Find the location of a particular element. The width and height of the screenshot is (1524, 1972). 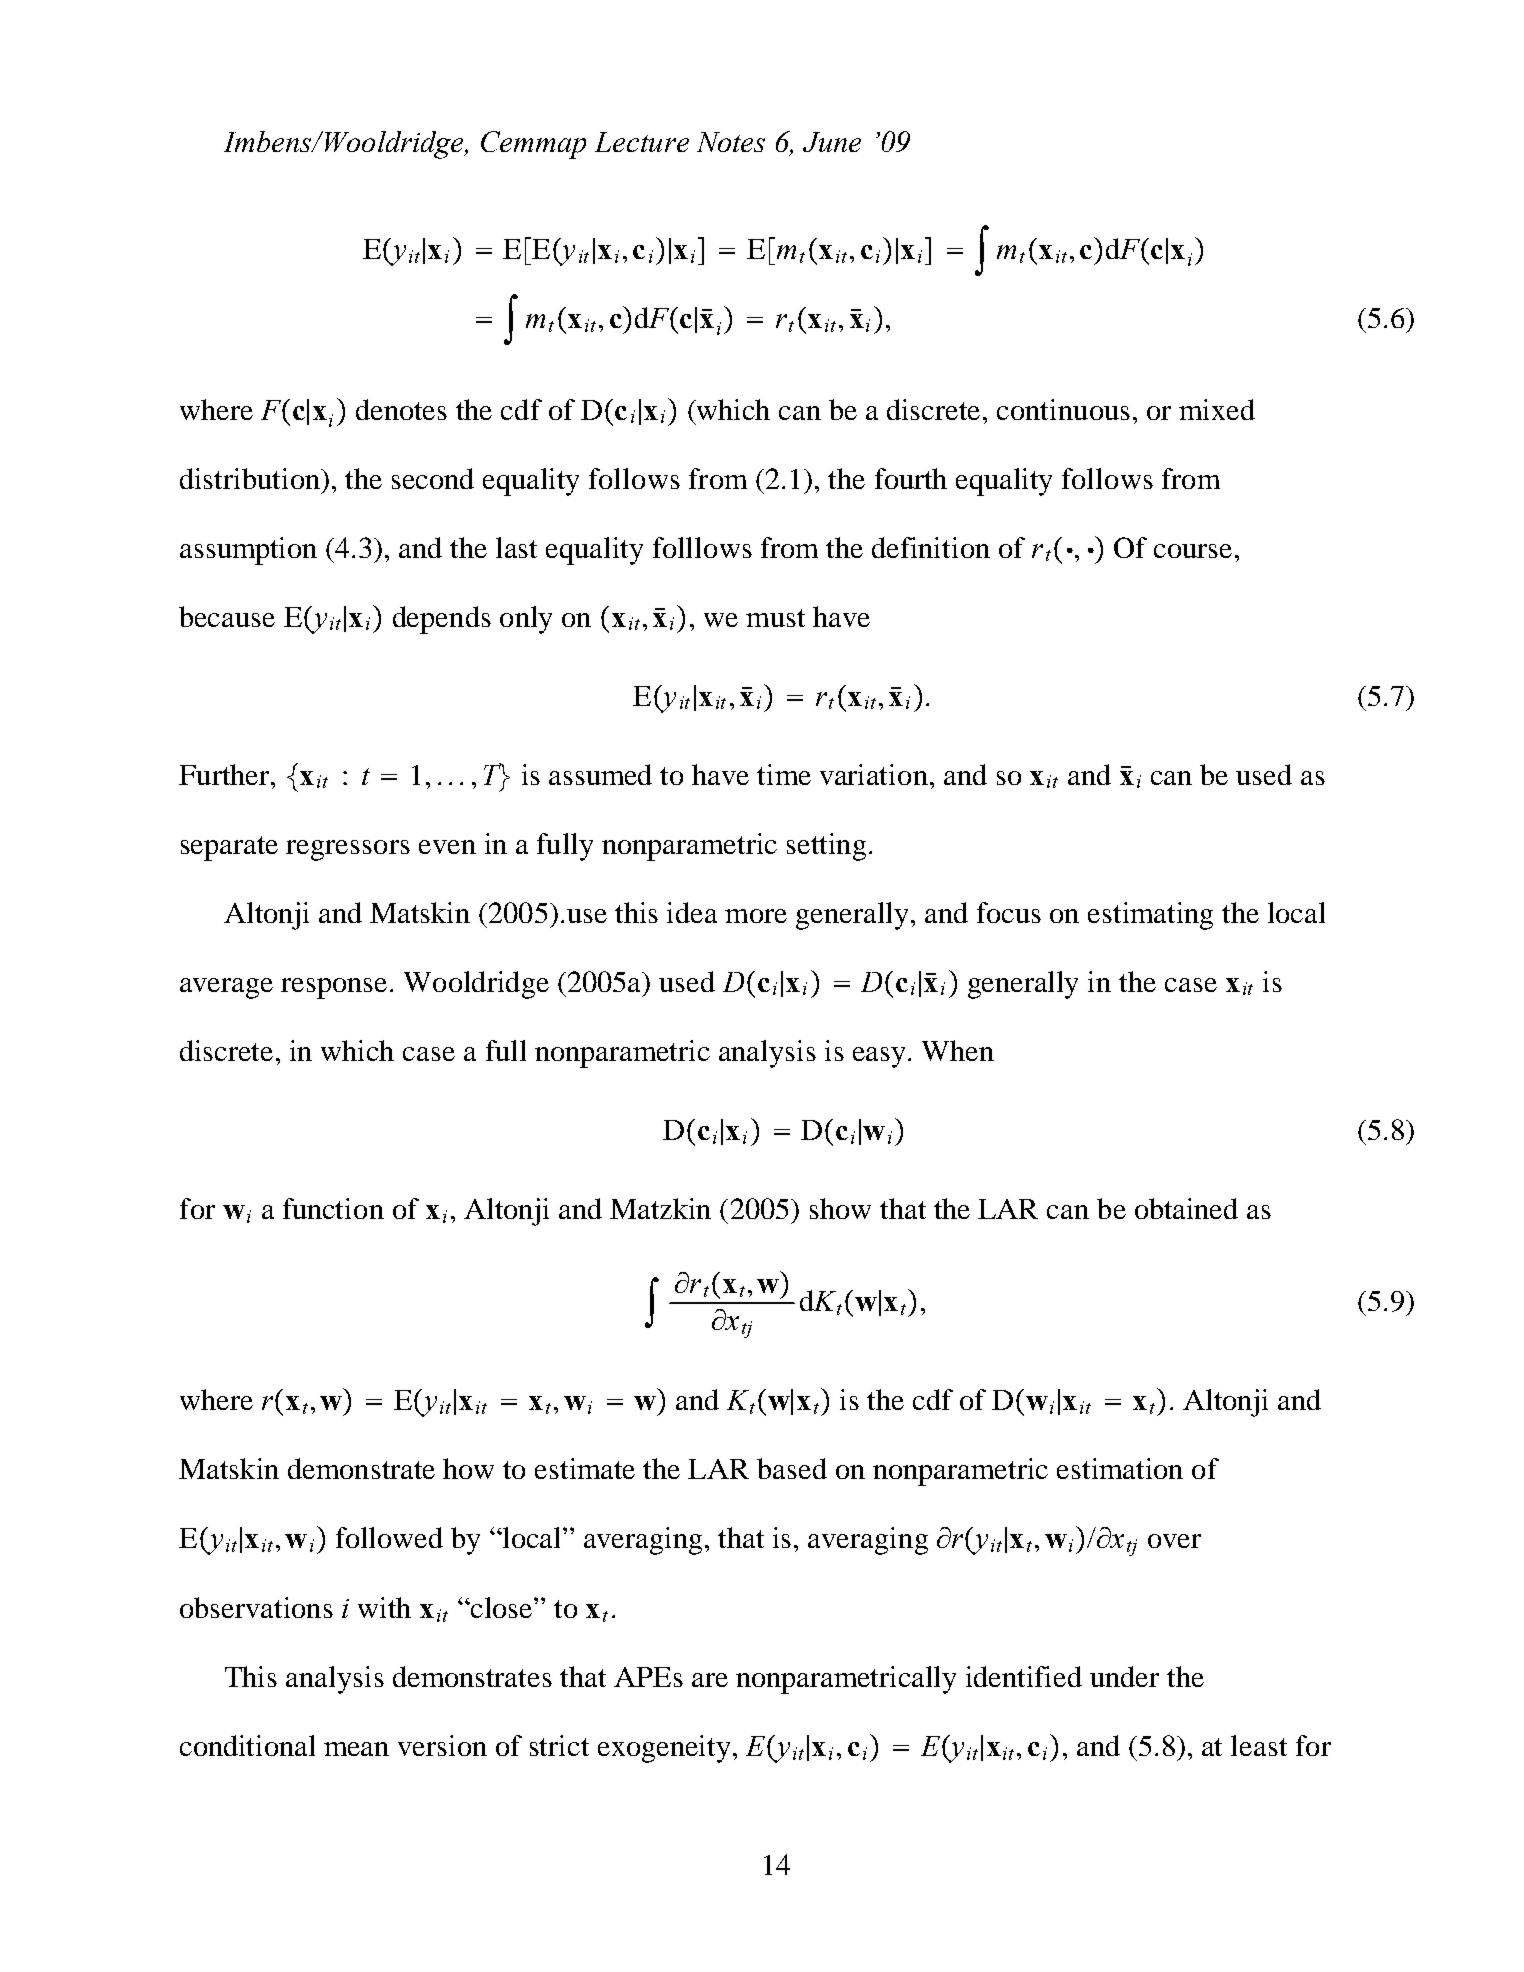

show is located at coordinates (840, 1208).
